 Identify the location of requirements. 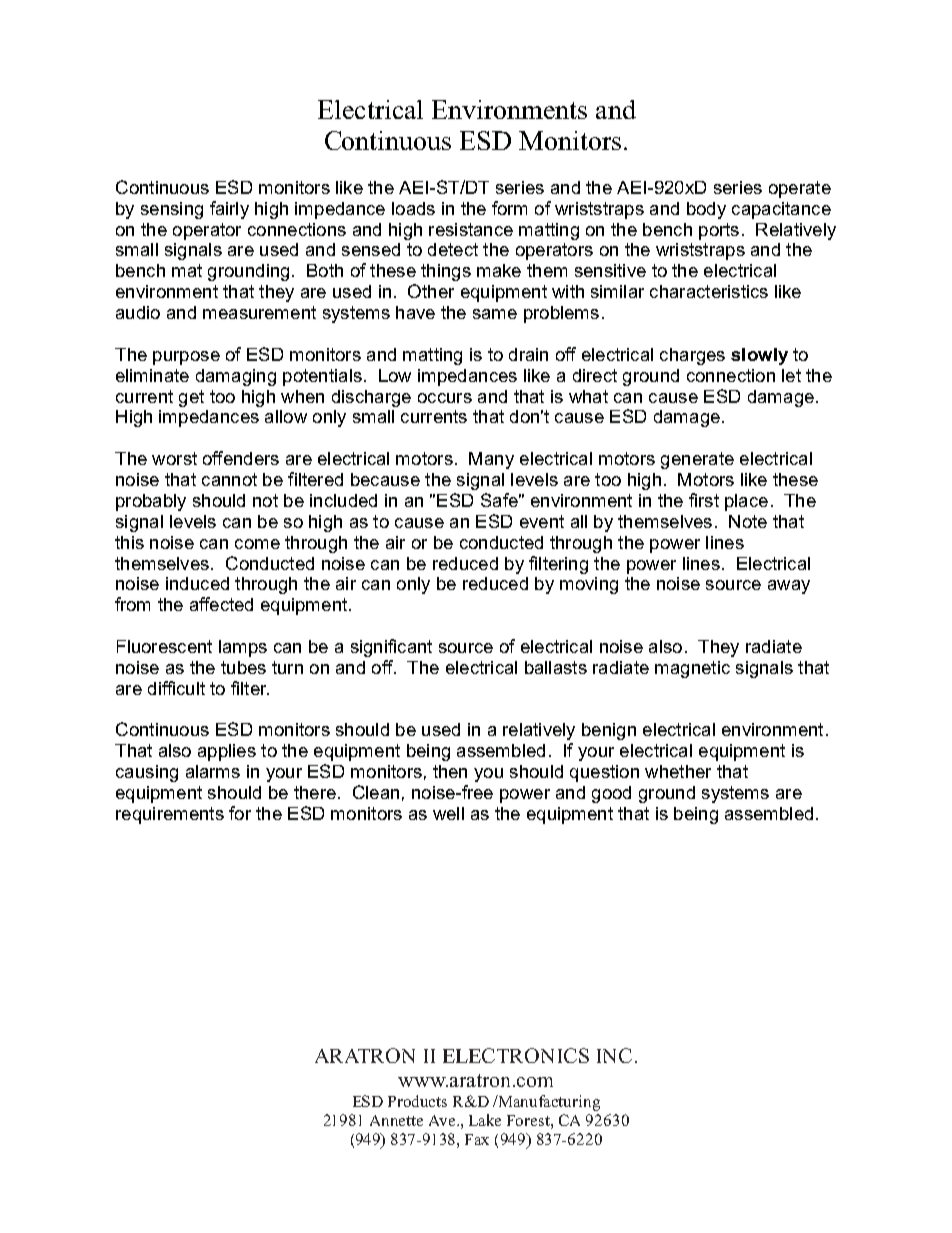
(170, 815).
